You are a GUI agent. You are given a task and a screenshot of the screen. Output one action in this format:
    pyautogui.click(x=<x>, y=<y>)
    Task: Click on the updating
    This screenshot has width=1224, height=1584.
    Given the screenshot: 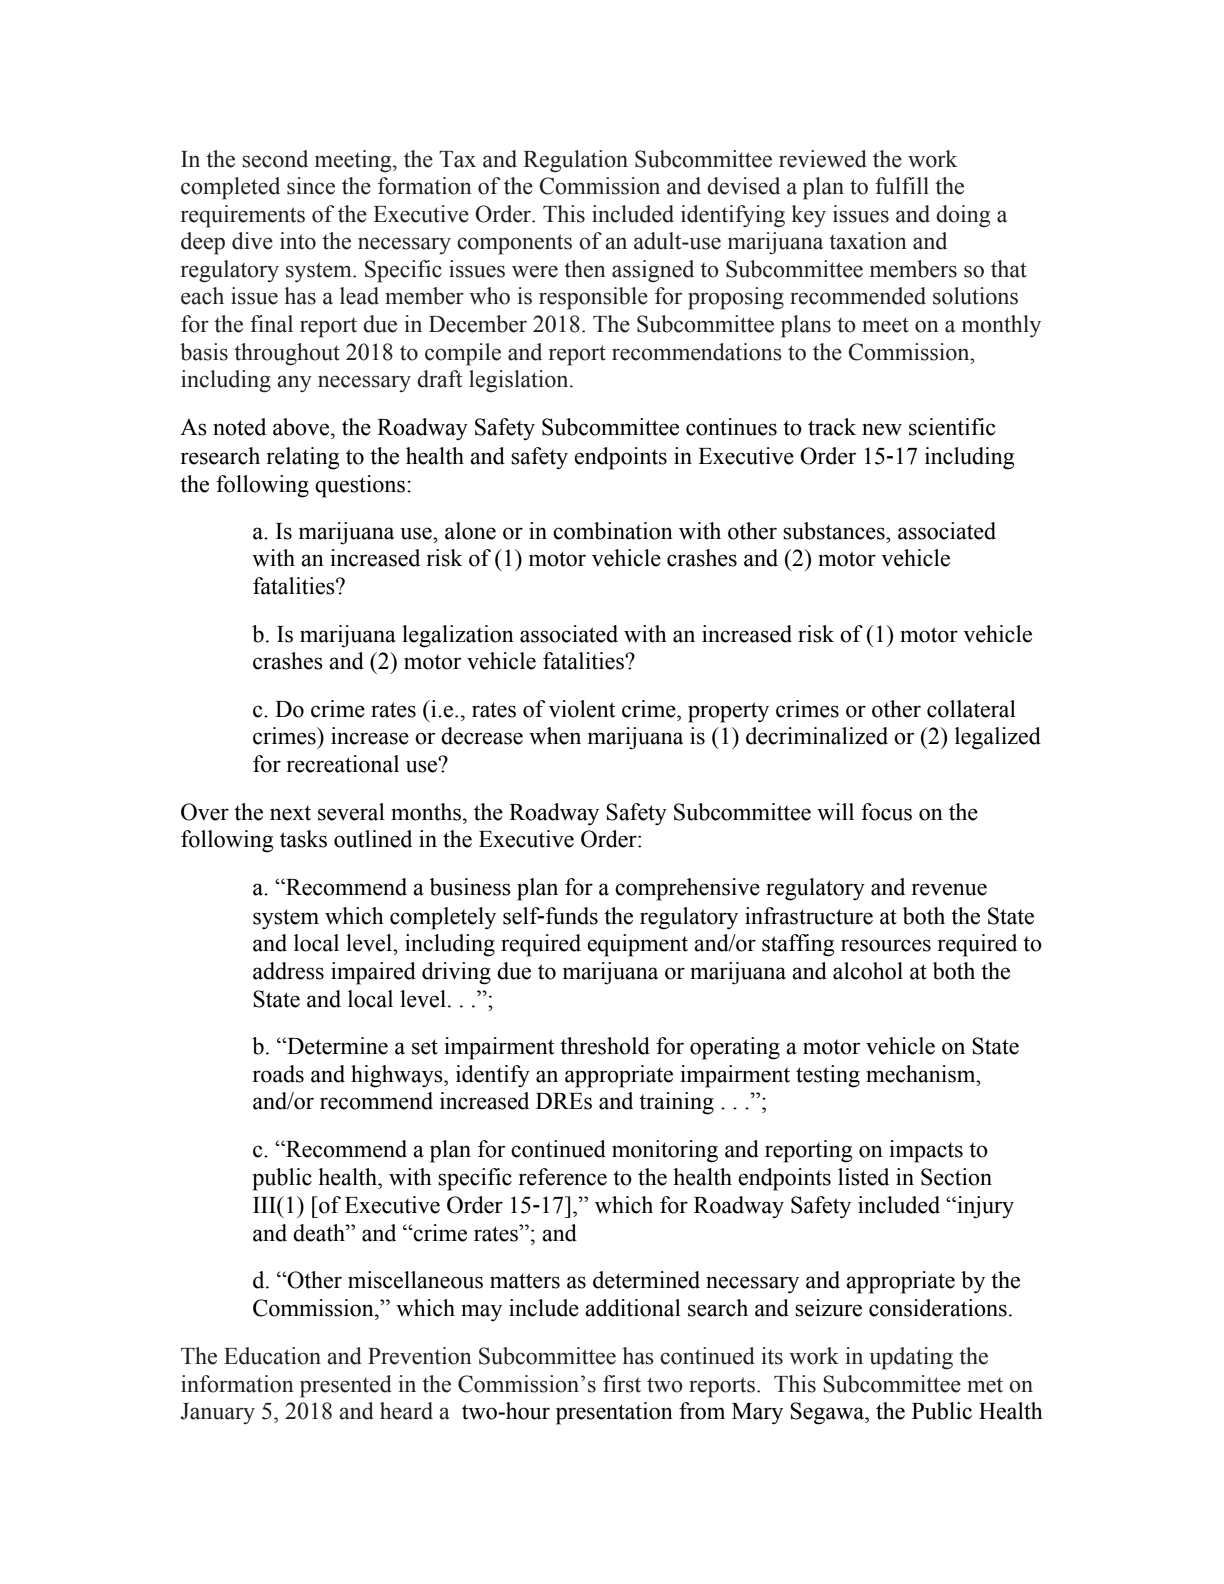 What is the action you would take?
    pyautogui.click(x=911, y=1358)
